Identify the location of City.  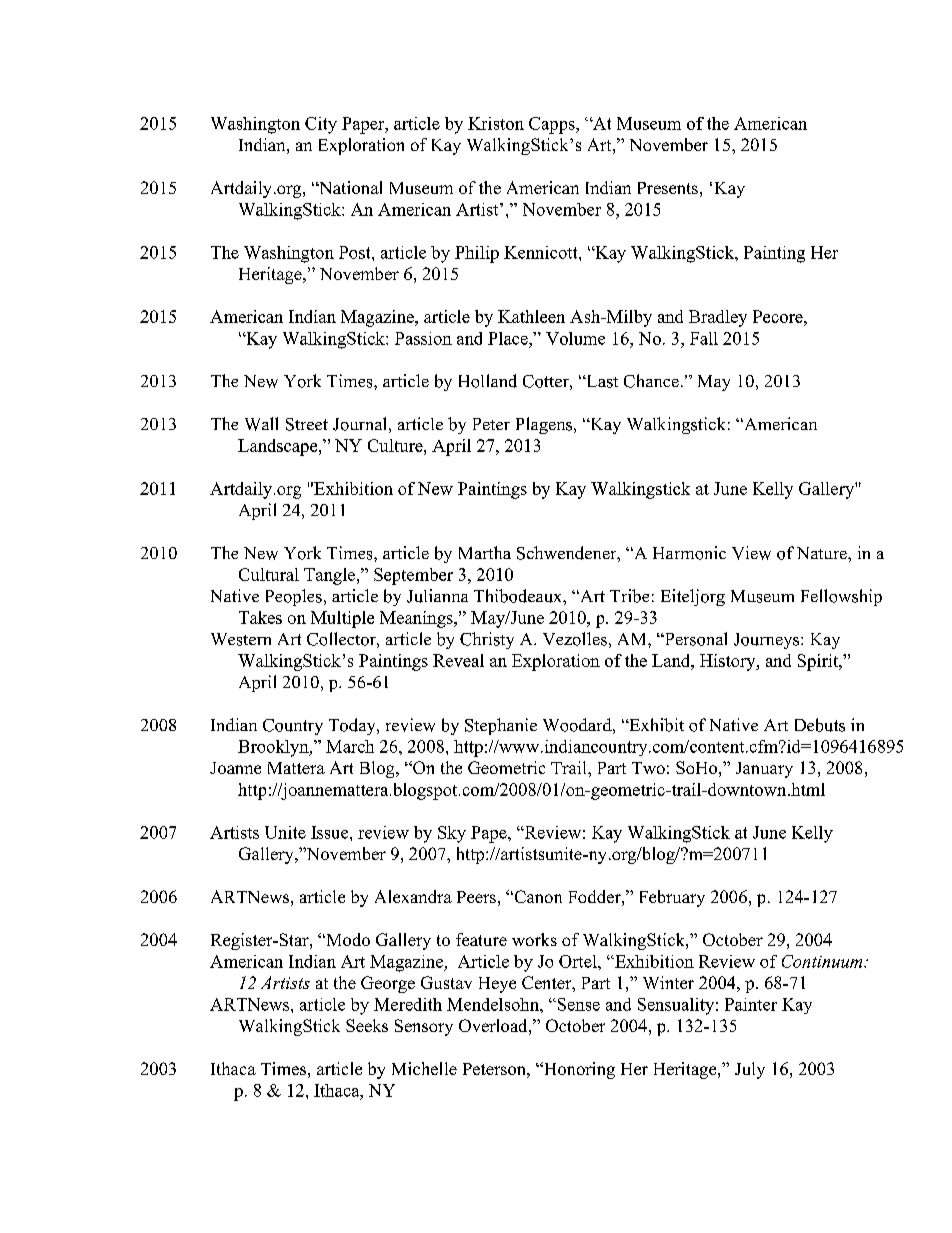
(321, 125).
